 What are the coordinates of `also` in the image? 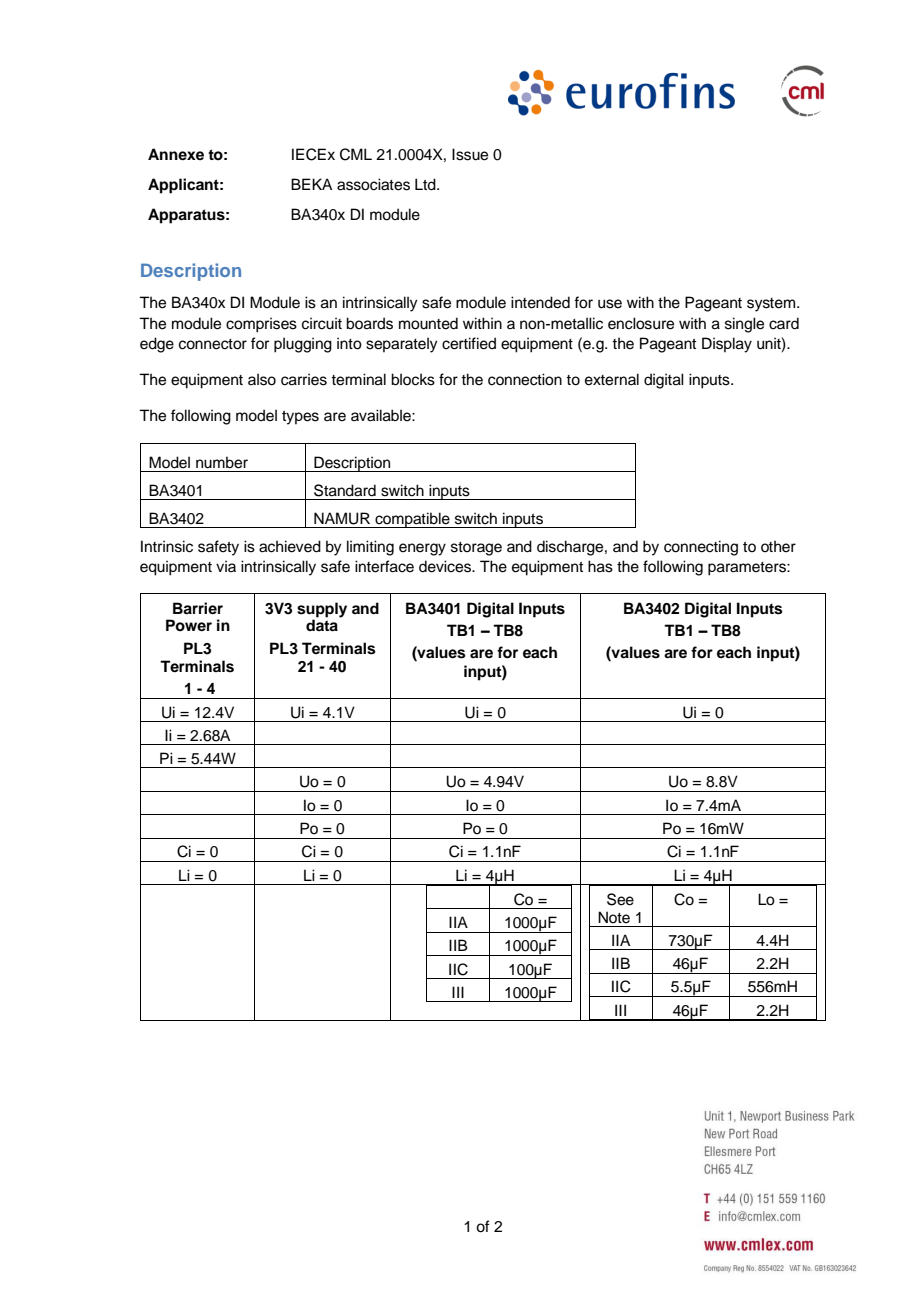 It's located at (262, 379).
